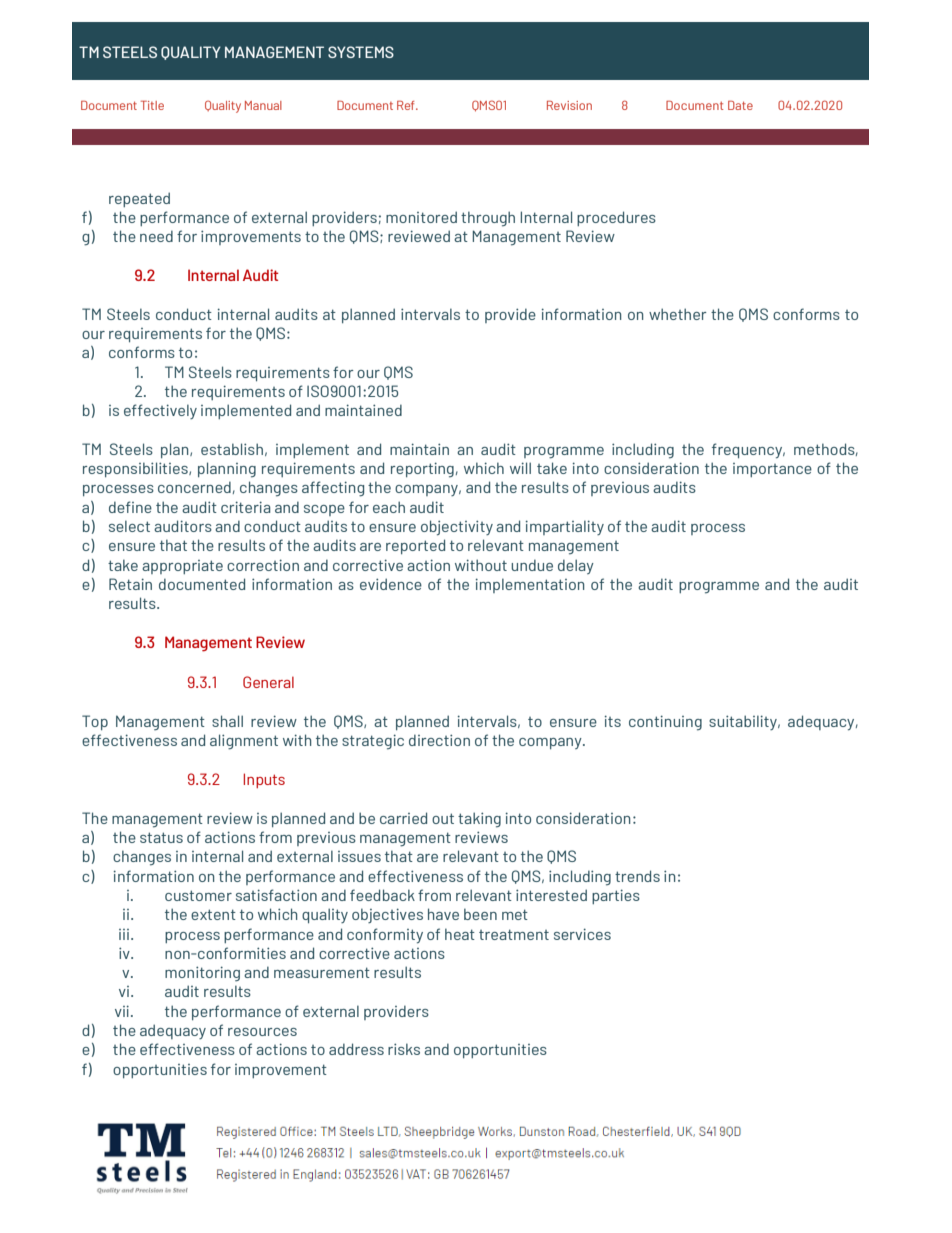  Describe the element at coordinates (156, 236) in the document. I see `need` at that location.
